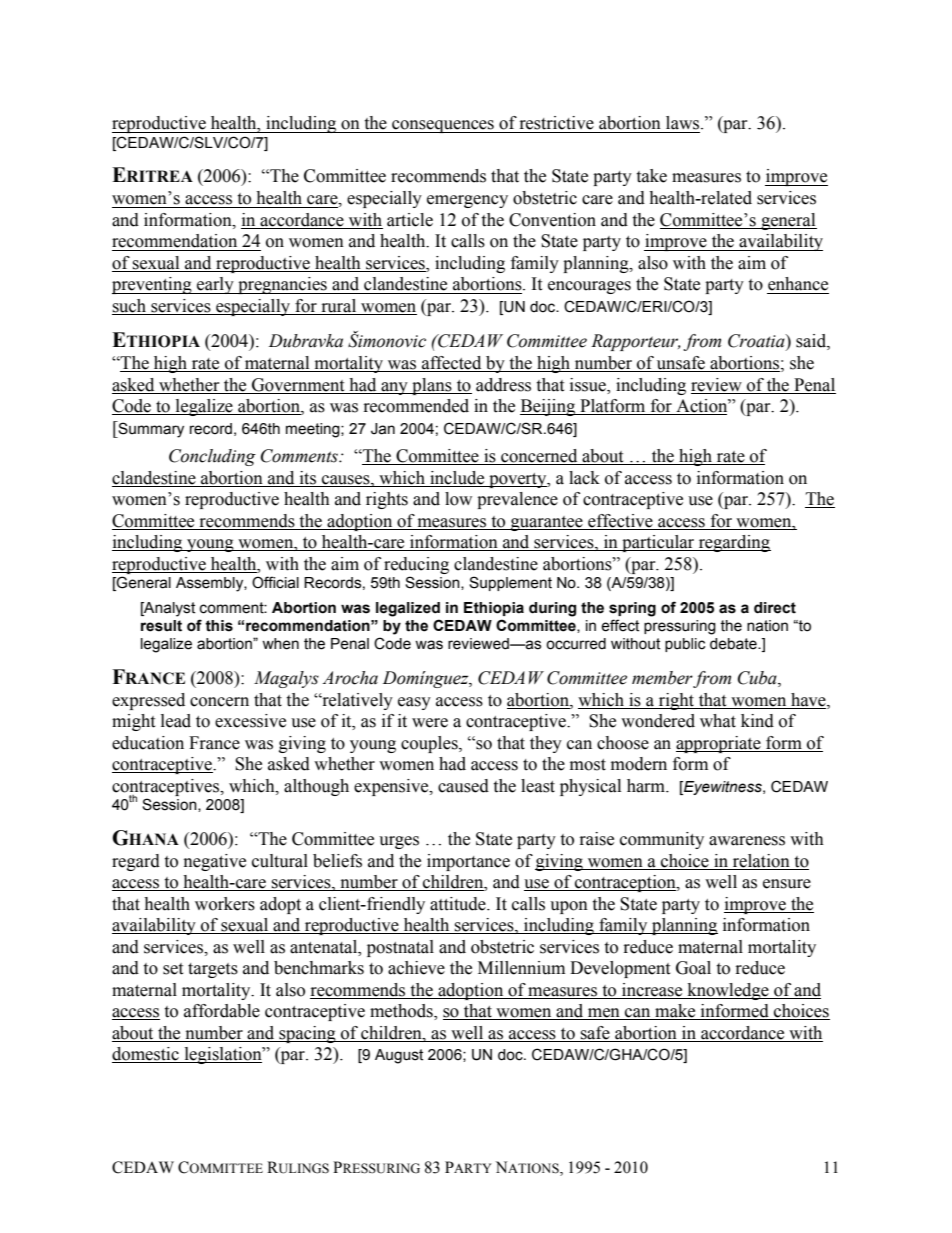  I want to click on methods, so click(402, 1012).
